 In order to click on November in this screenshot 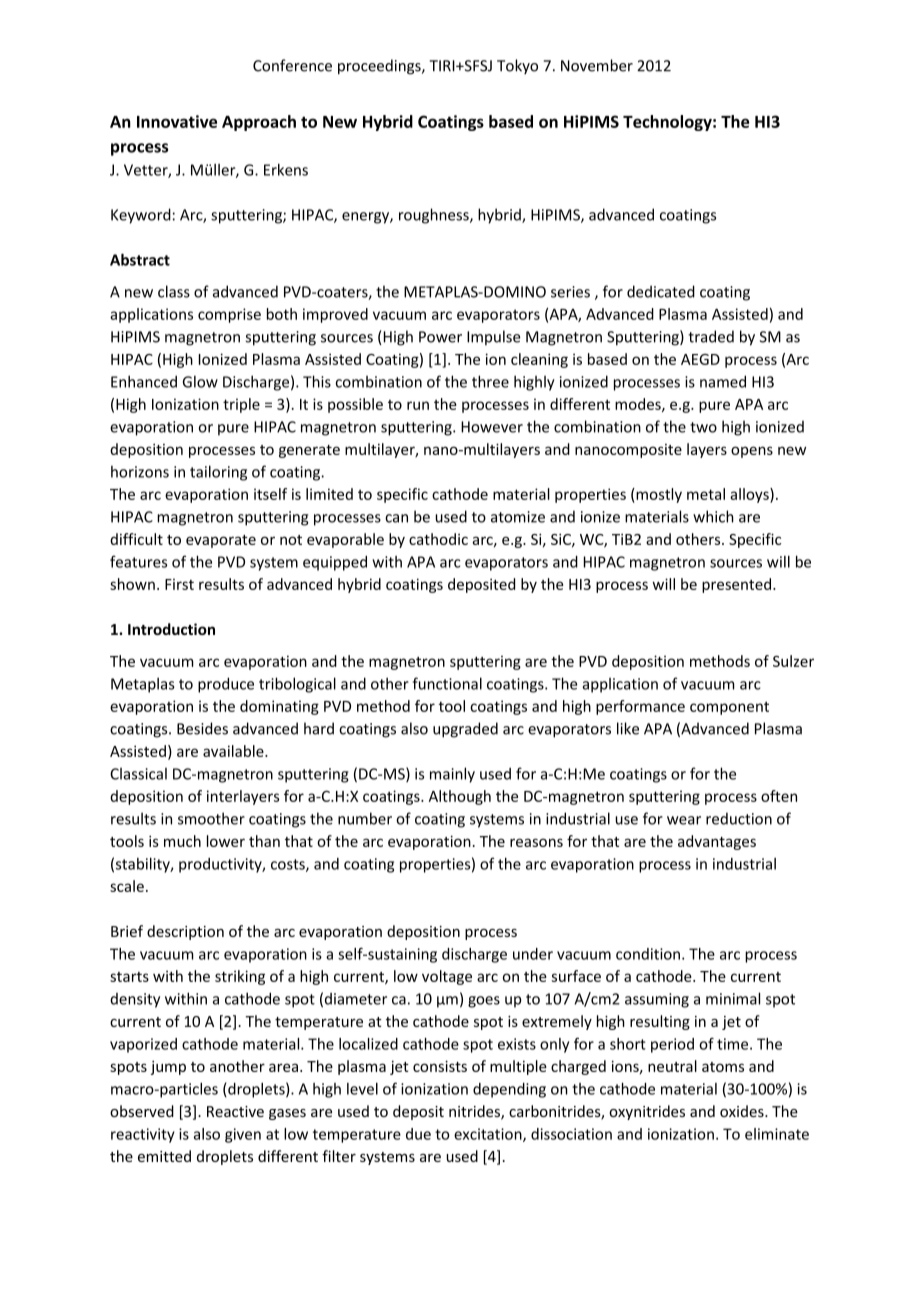, I will do `click(597, 65)`.
